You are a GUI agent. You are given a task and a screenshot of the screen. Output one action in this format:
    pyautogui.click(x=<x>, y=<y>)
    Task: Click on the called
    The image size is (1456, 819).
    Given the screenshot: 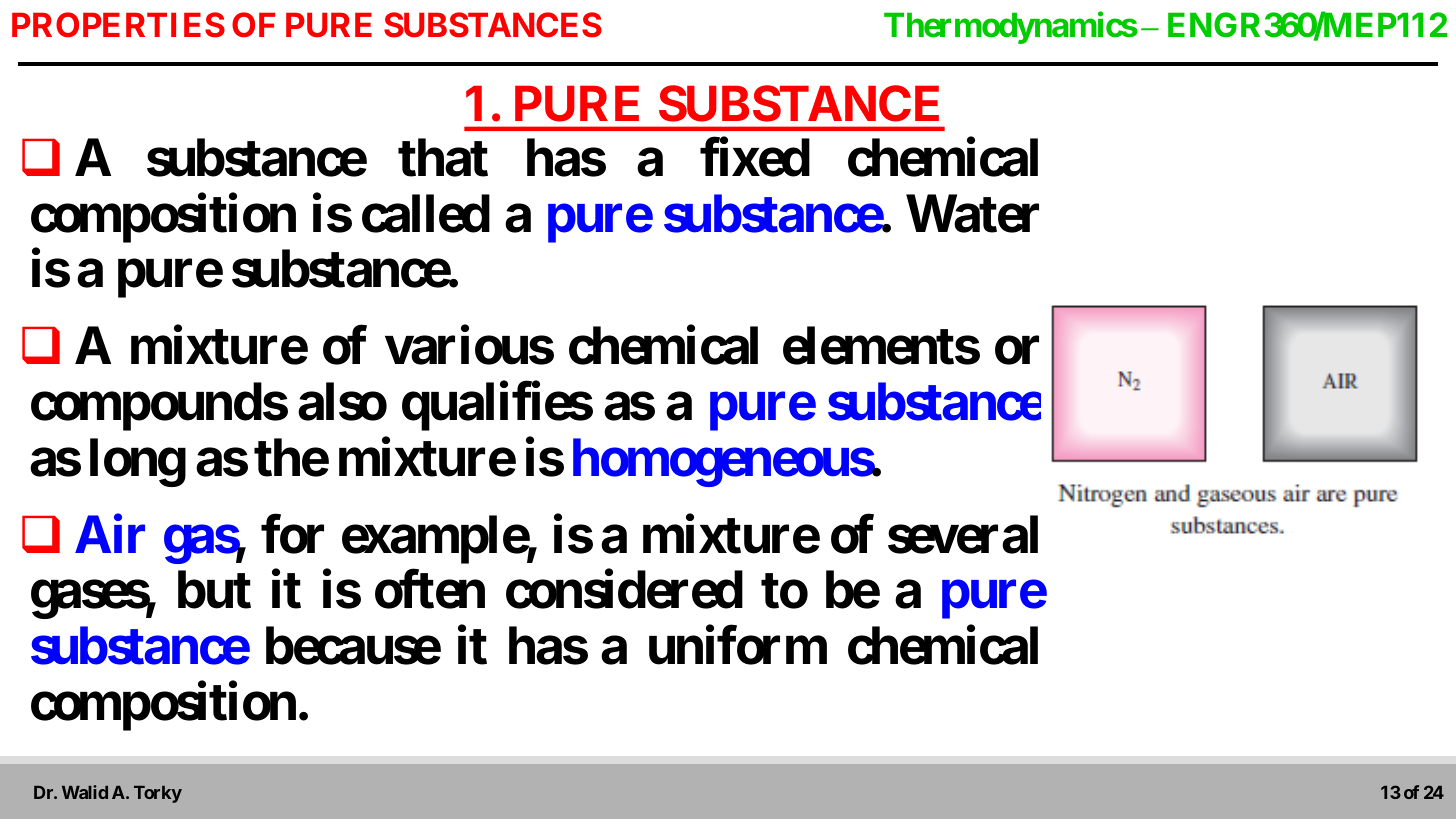 What is the action you would take?
    pyautogui.click(x=426, y=214)
